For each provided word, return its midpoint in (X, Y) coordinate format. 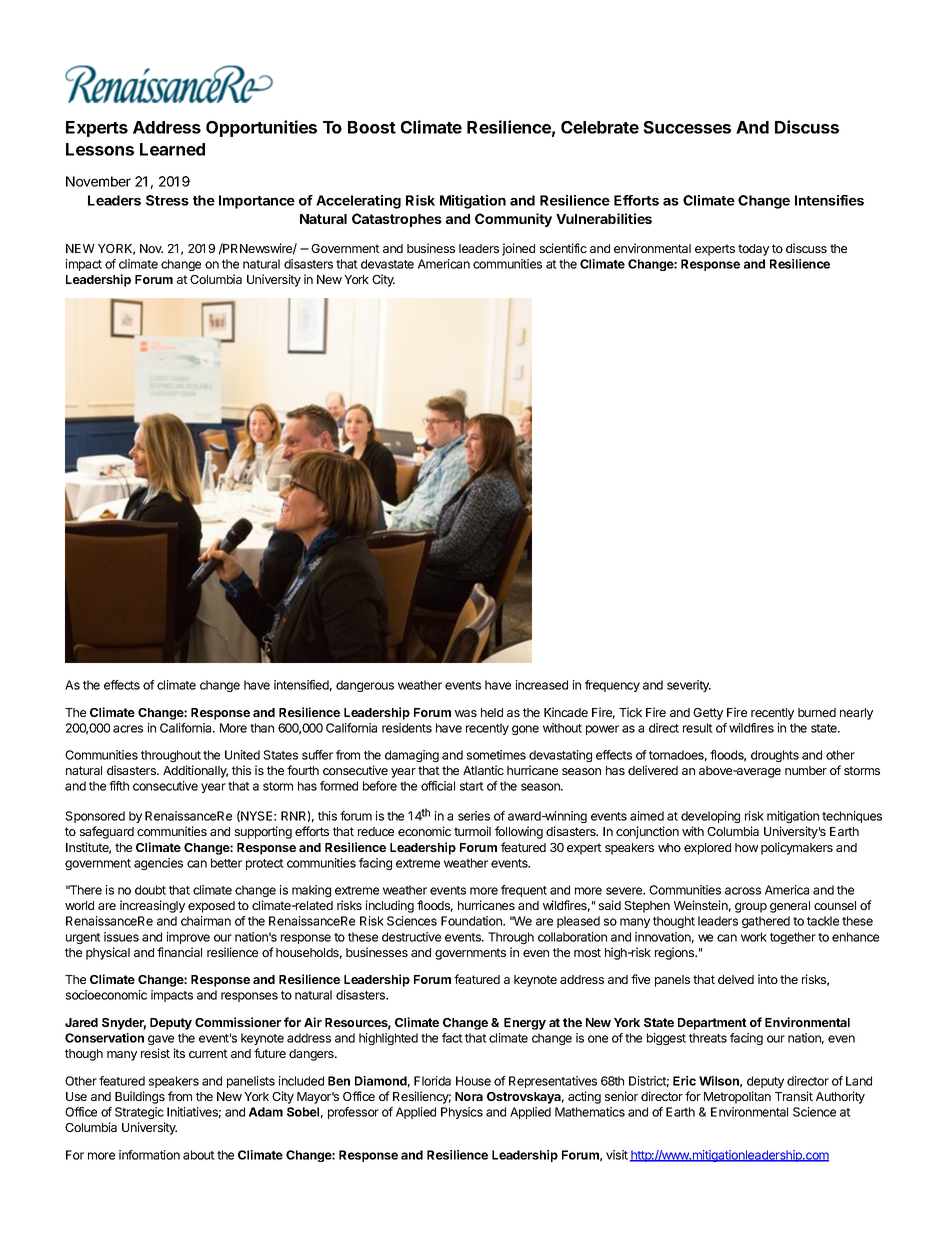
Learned (172, 149)
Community (513, 220)
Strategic (139, 1113)
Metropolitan (737, 1097)
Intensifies (829, 200)
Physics (462, 1113)
